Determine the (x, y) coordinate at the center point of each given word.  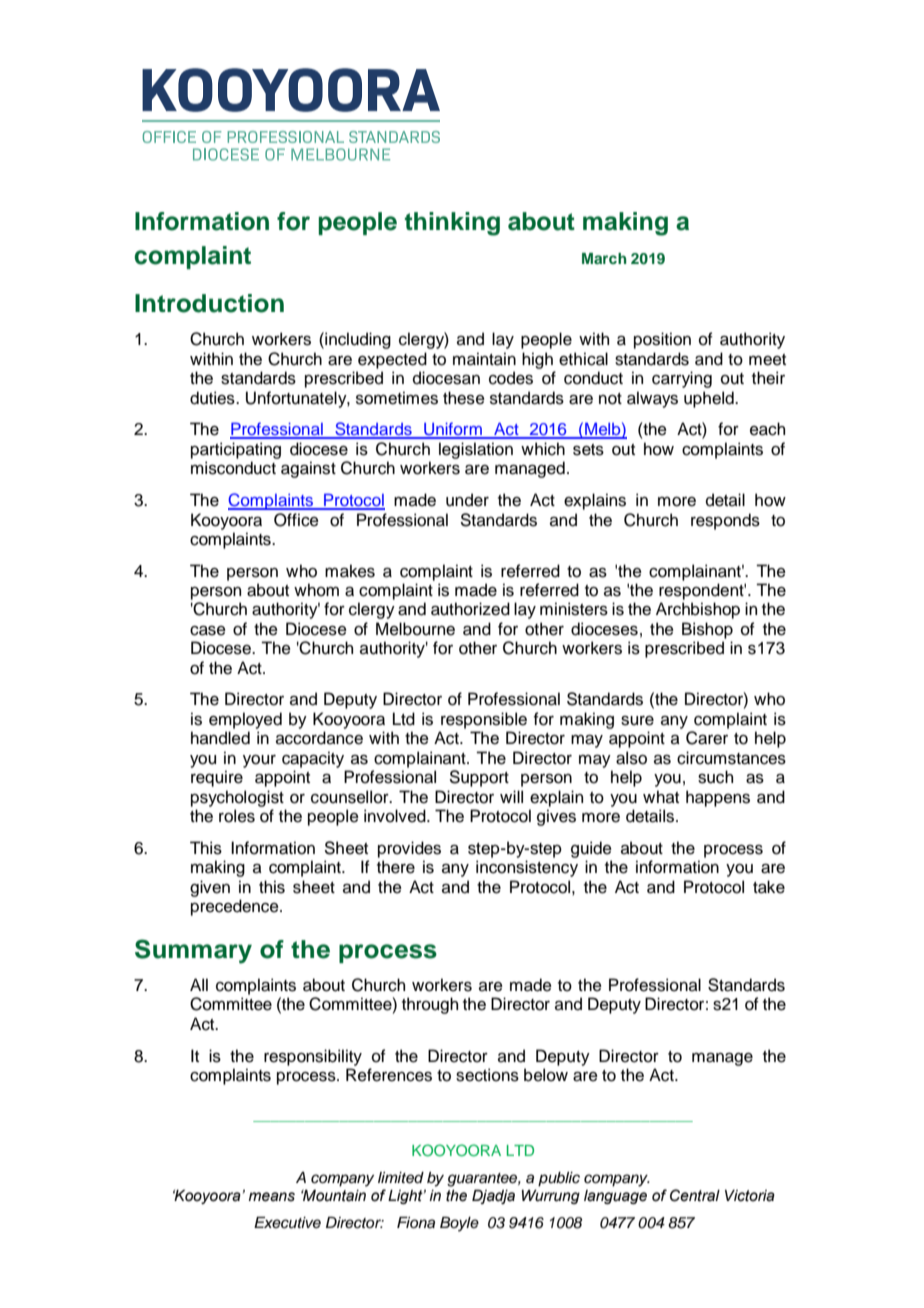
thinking (452, 224)
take (769, 887)
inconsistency (527, 868)
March (604, 258)
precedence (236, 907)
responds (725, 521)
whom (316, 590)
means (272, 1197)
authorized (470, 609)
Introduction (209, 303)
